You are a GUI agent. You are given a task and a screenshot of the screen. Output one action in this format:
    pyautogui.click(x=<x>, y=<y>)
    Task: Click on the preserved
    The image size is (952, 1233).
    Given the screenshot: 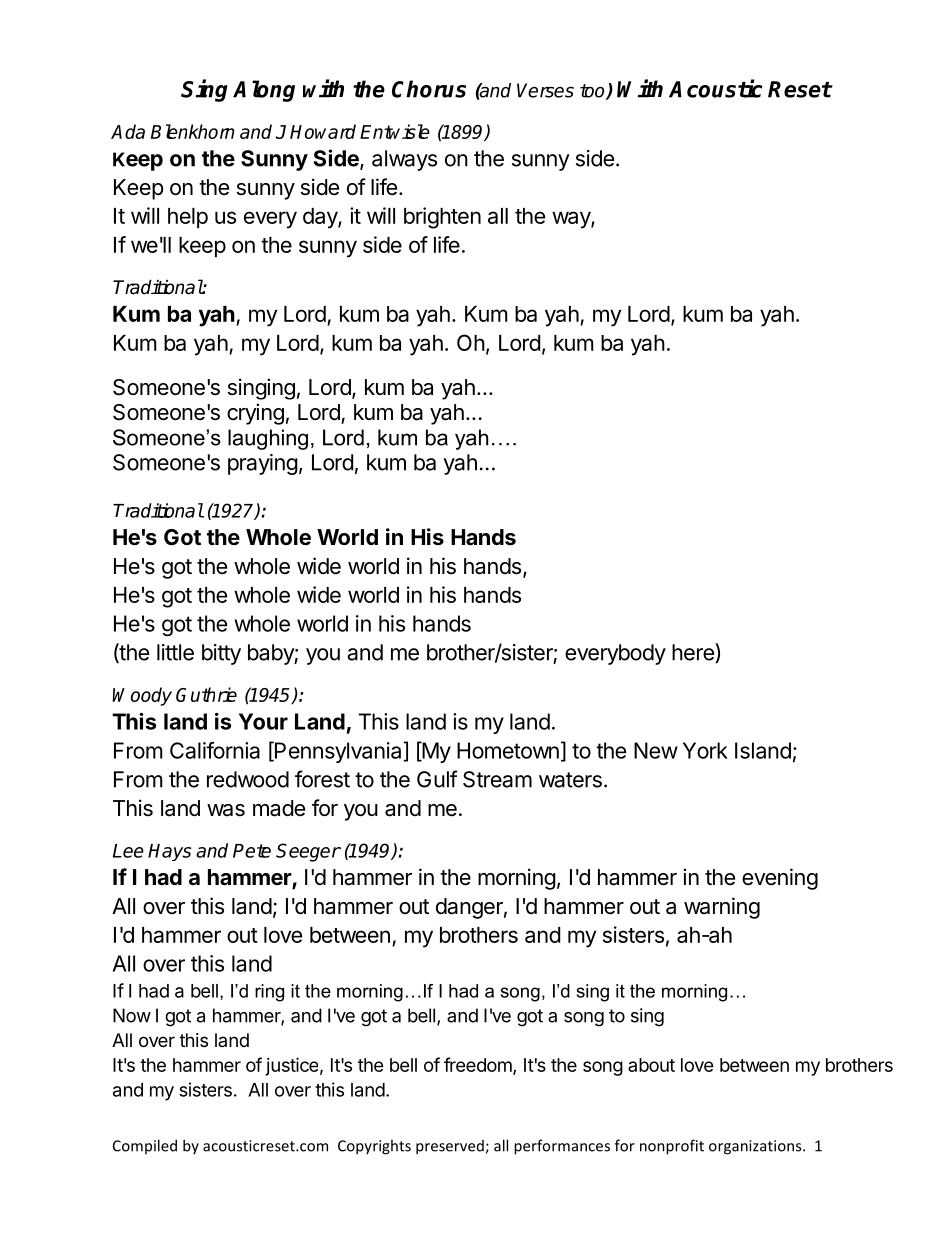 What is the action you would take?
    pyautogui.click(x=451, y=1147)
